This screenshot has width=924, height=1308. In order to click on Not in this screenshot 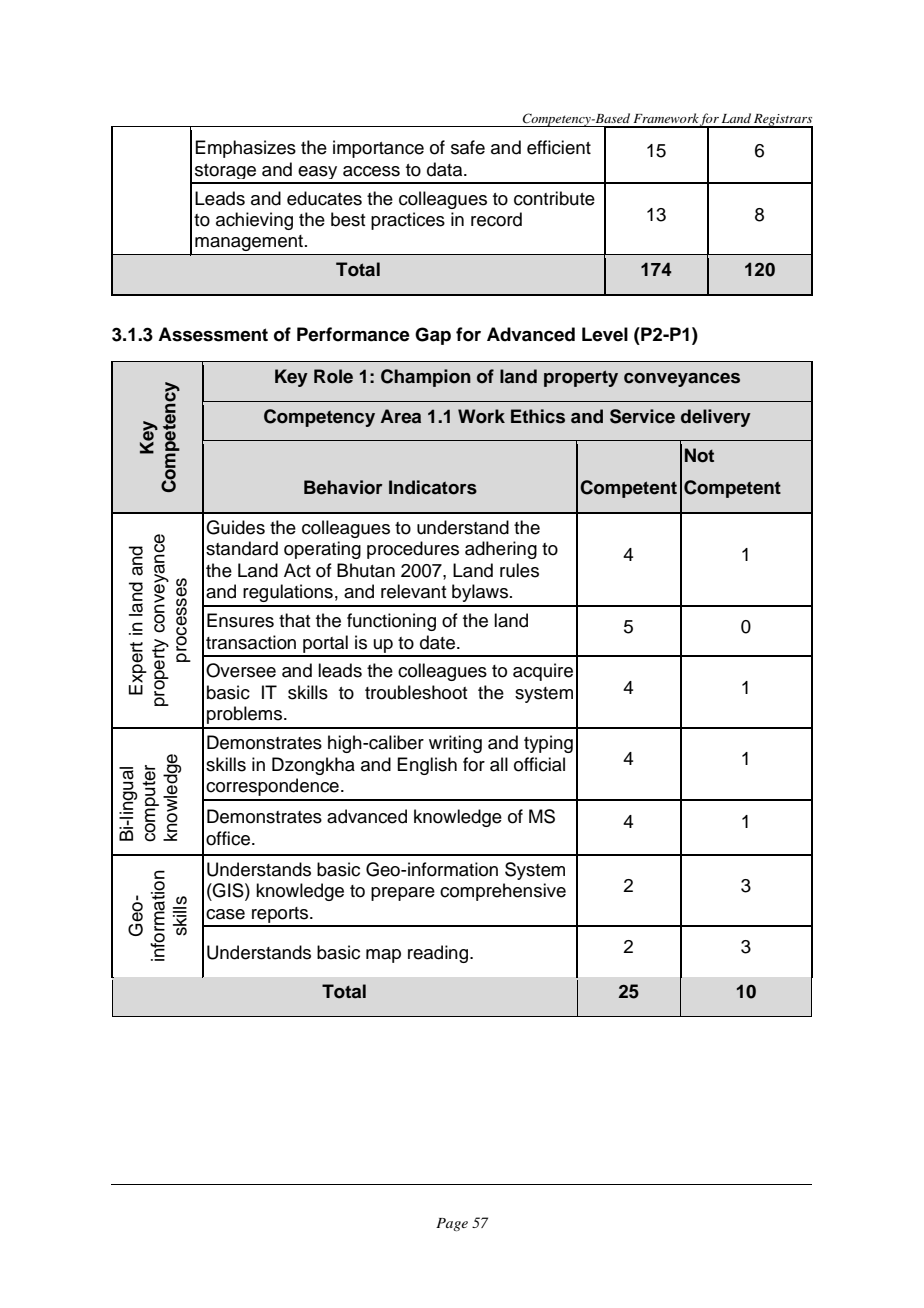, I will do `click(699, 455)`.
